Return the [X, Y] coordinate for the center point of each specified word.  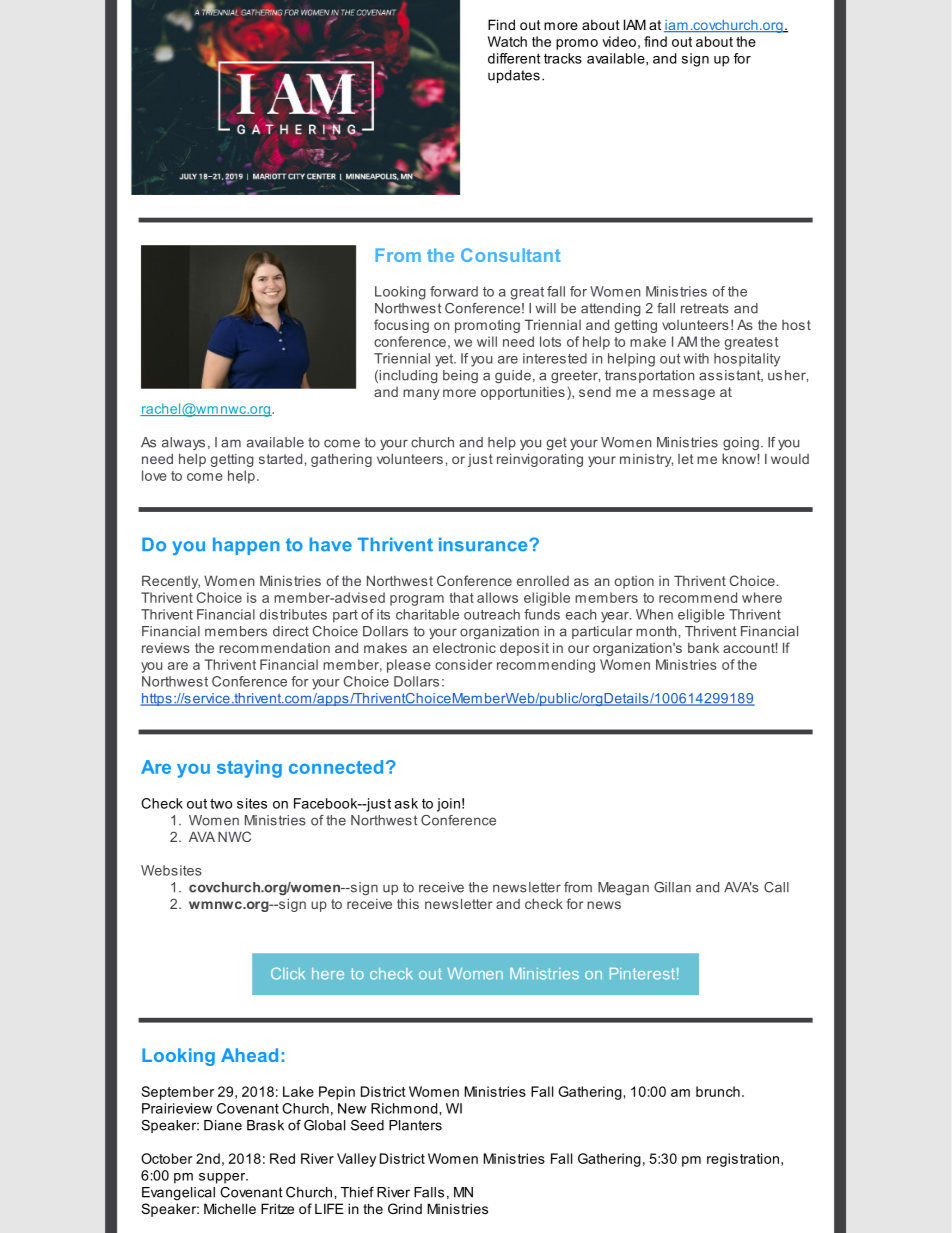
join [448, 805]
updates [514, 76]
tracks [563, 58]
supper [223, 1178]
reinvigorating [540, 460]
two [221, 803]
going [741, 443]
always [183, 443]
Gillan [672, 887]
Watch [507, 41]
